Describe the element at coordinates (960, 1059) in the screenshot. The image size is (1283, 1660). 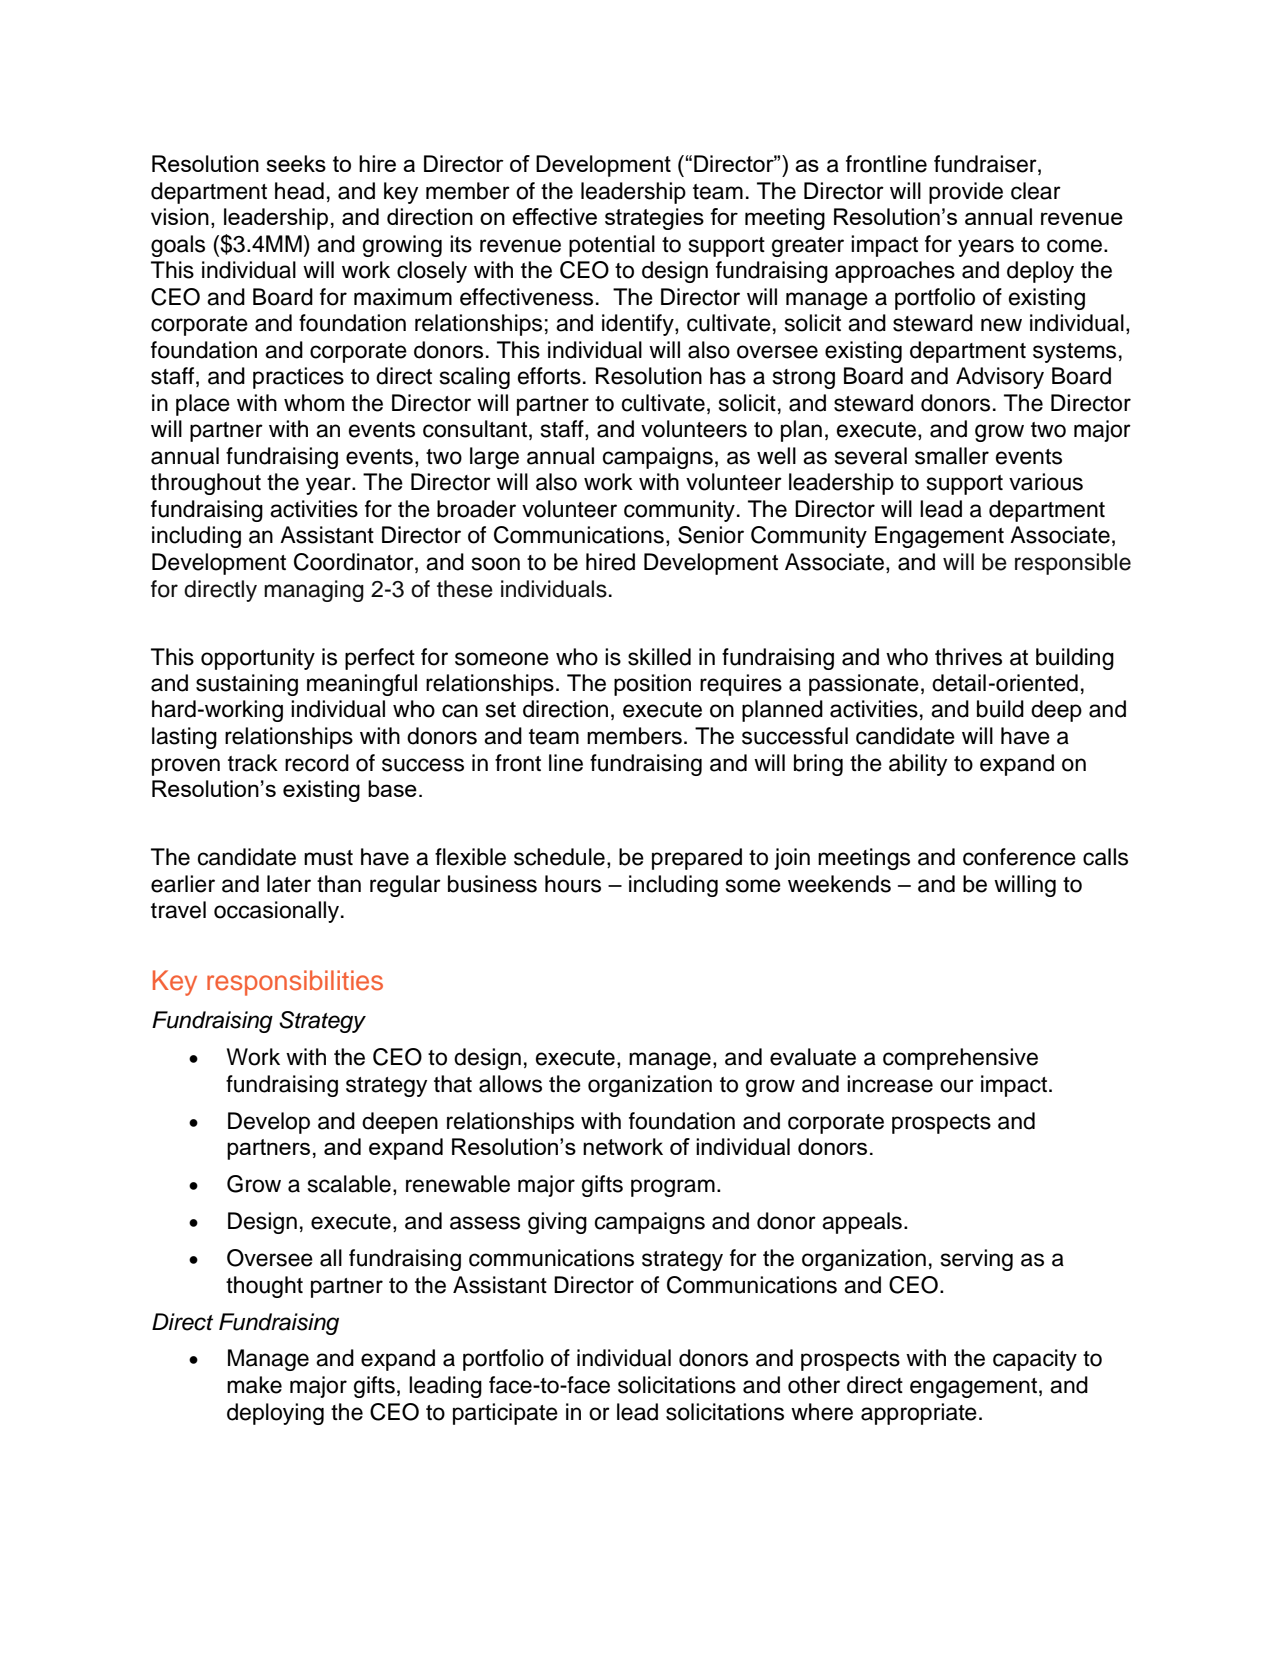
I see `comprehensive` at that location.
